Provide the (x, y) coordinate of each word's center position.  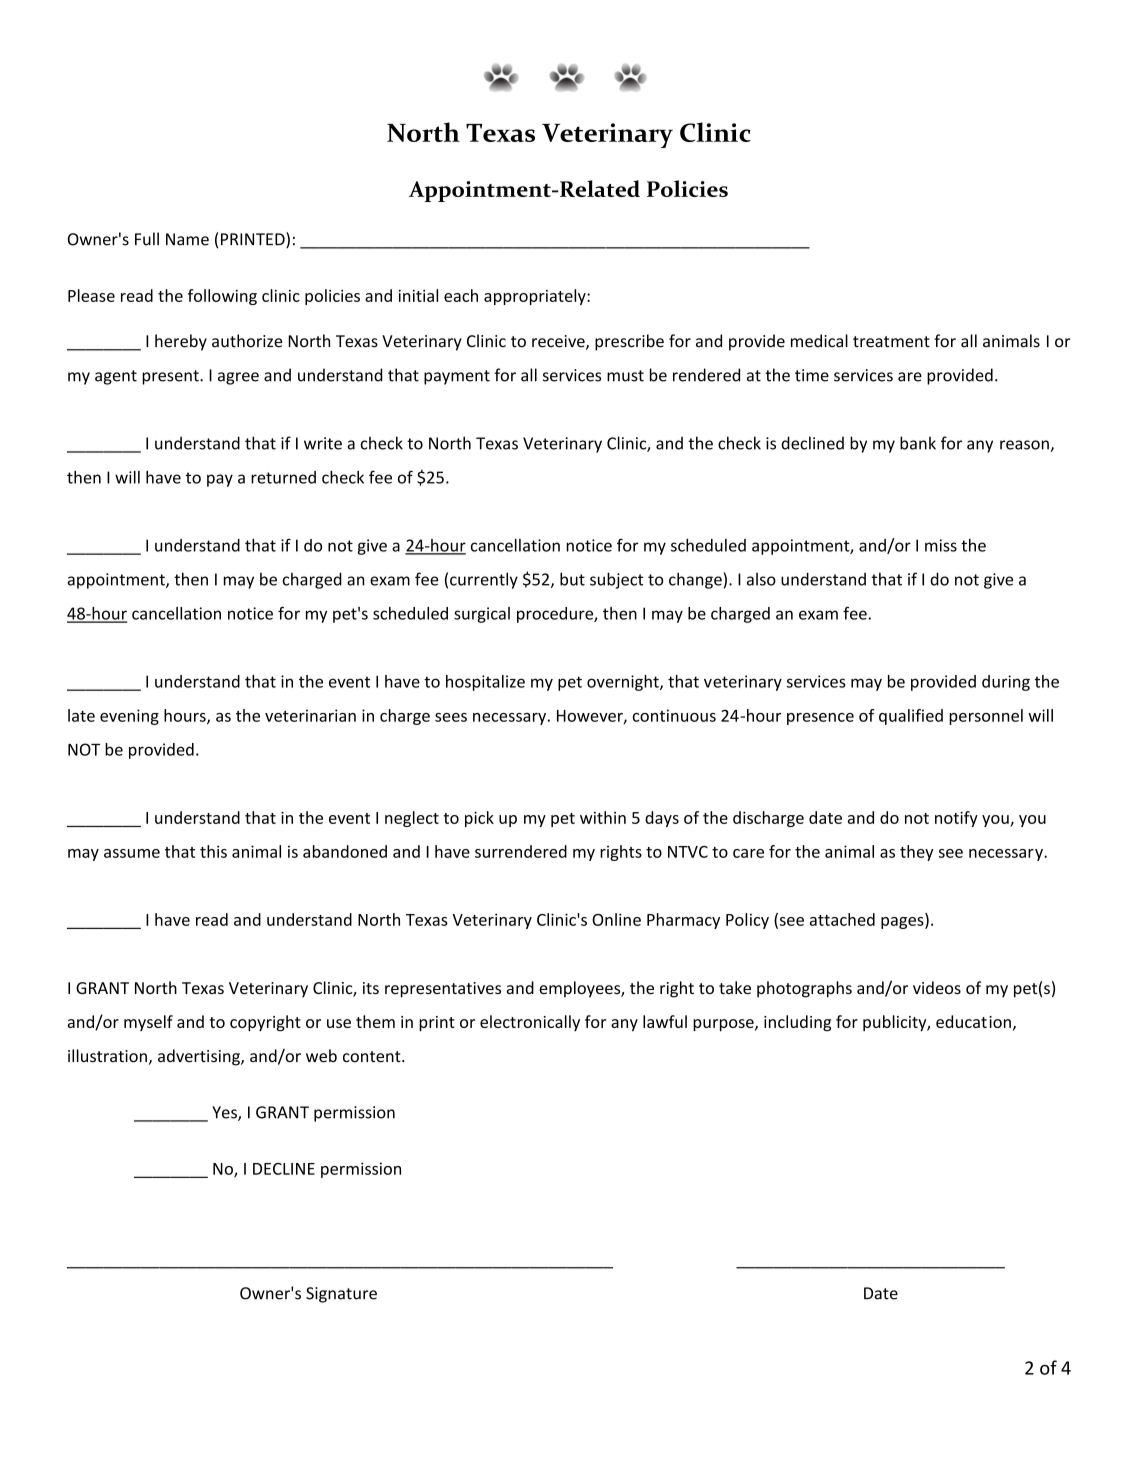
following (222, 297)
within (603, 817)
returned (283, 477)
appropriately (536, 297)
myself (148, 1023)
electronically (530, 1023)
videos (937, 987)
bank (918, 443)
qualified (911, 717)
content (373, 1057)
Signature (341, 1295)
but (572, 579)
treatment (891, 342)
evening (129, 717)
